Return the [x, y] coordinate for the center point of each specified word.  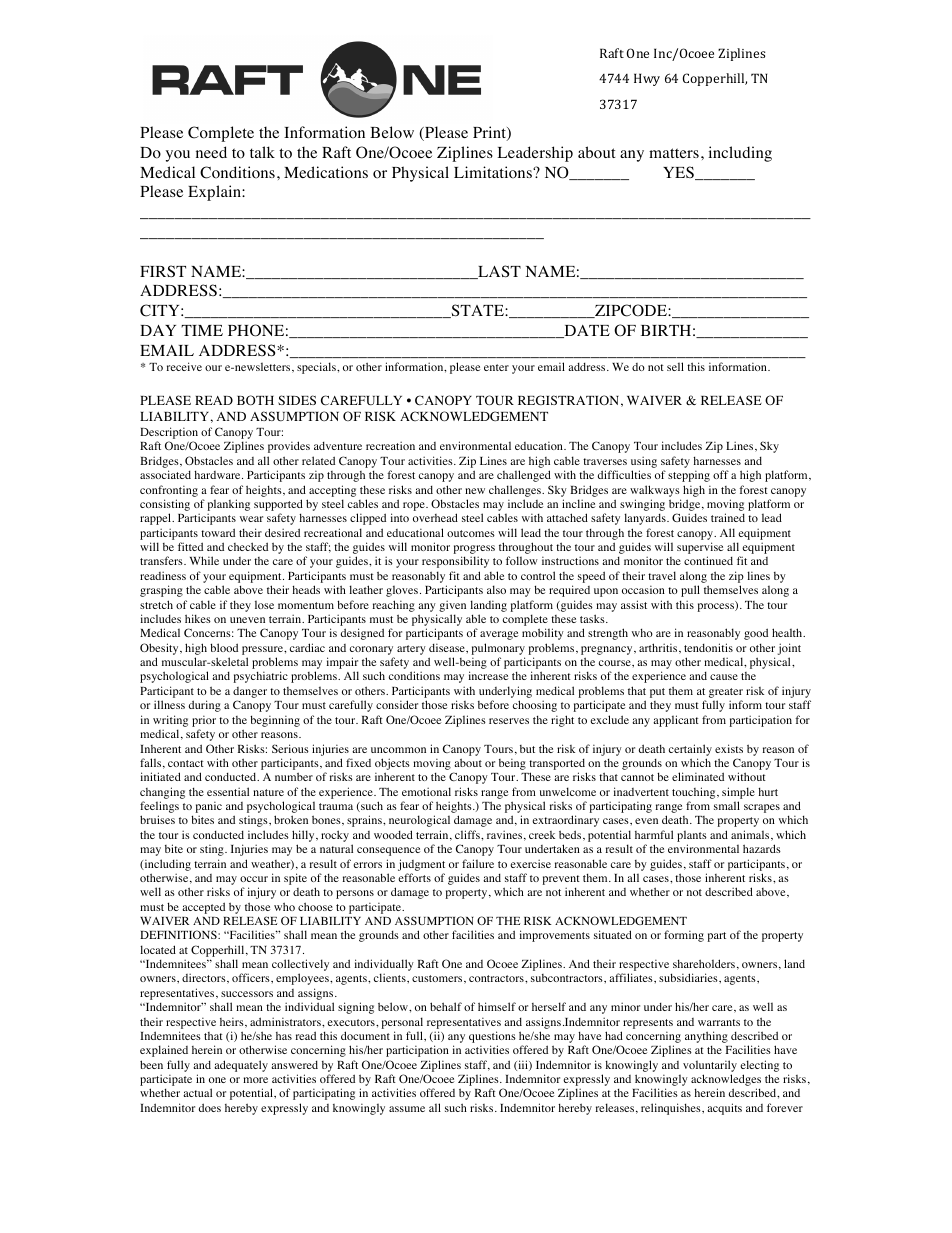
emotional [426, 791]
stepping [689, 476]
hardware [218, 474]
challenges [516, 491]
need [211, 152]
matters [674, 153]
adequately [241, 1066]
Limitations [494, 172]
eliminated [698, 776]
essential [228, 791]
